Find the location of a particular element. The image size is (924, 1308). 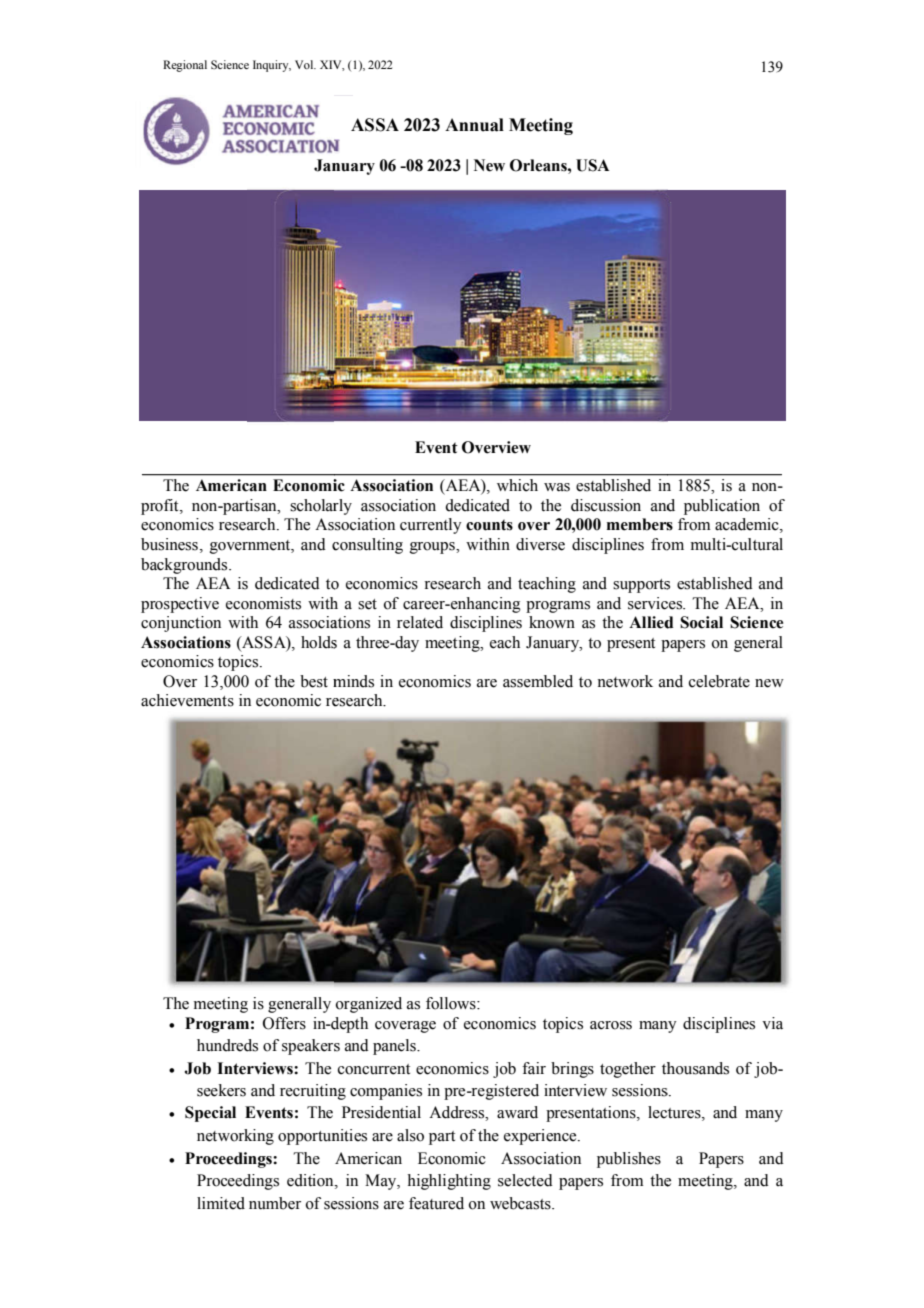

prospective is located at coordinates (180, 605).
